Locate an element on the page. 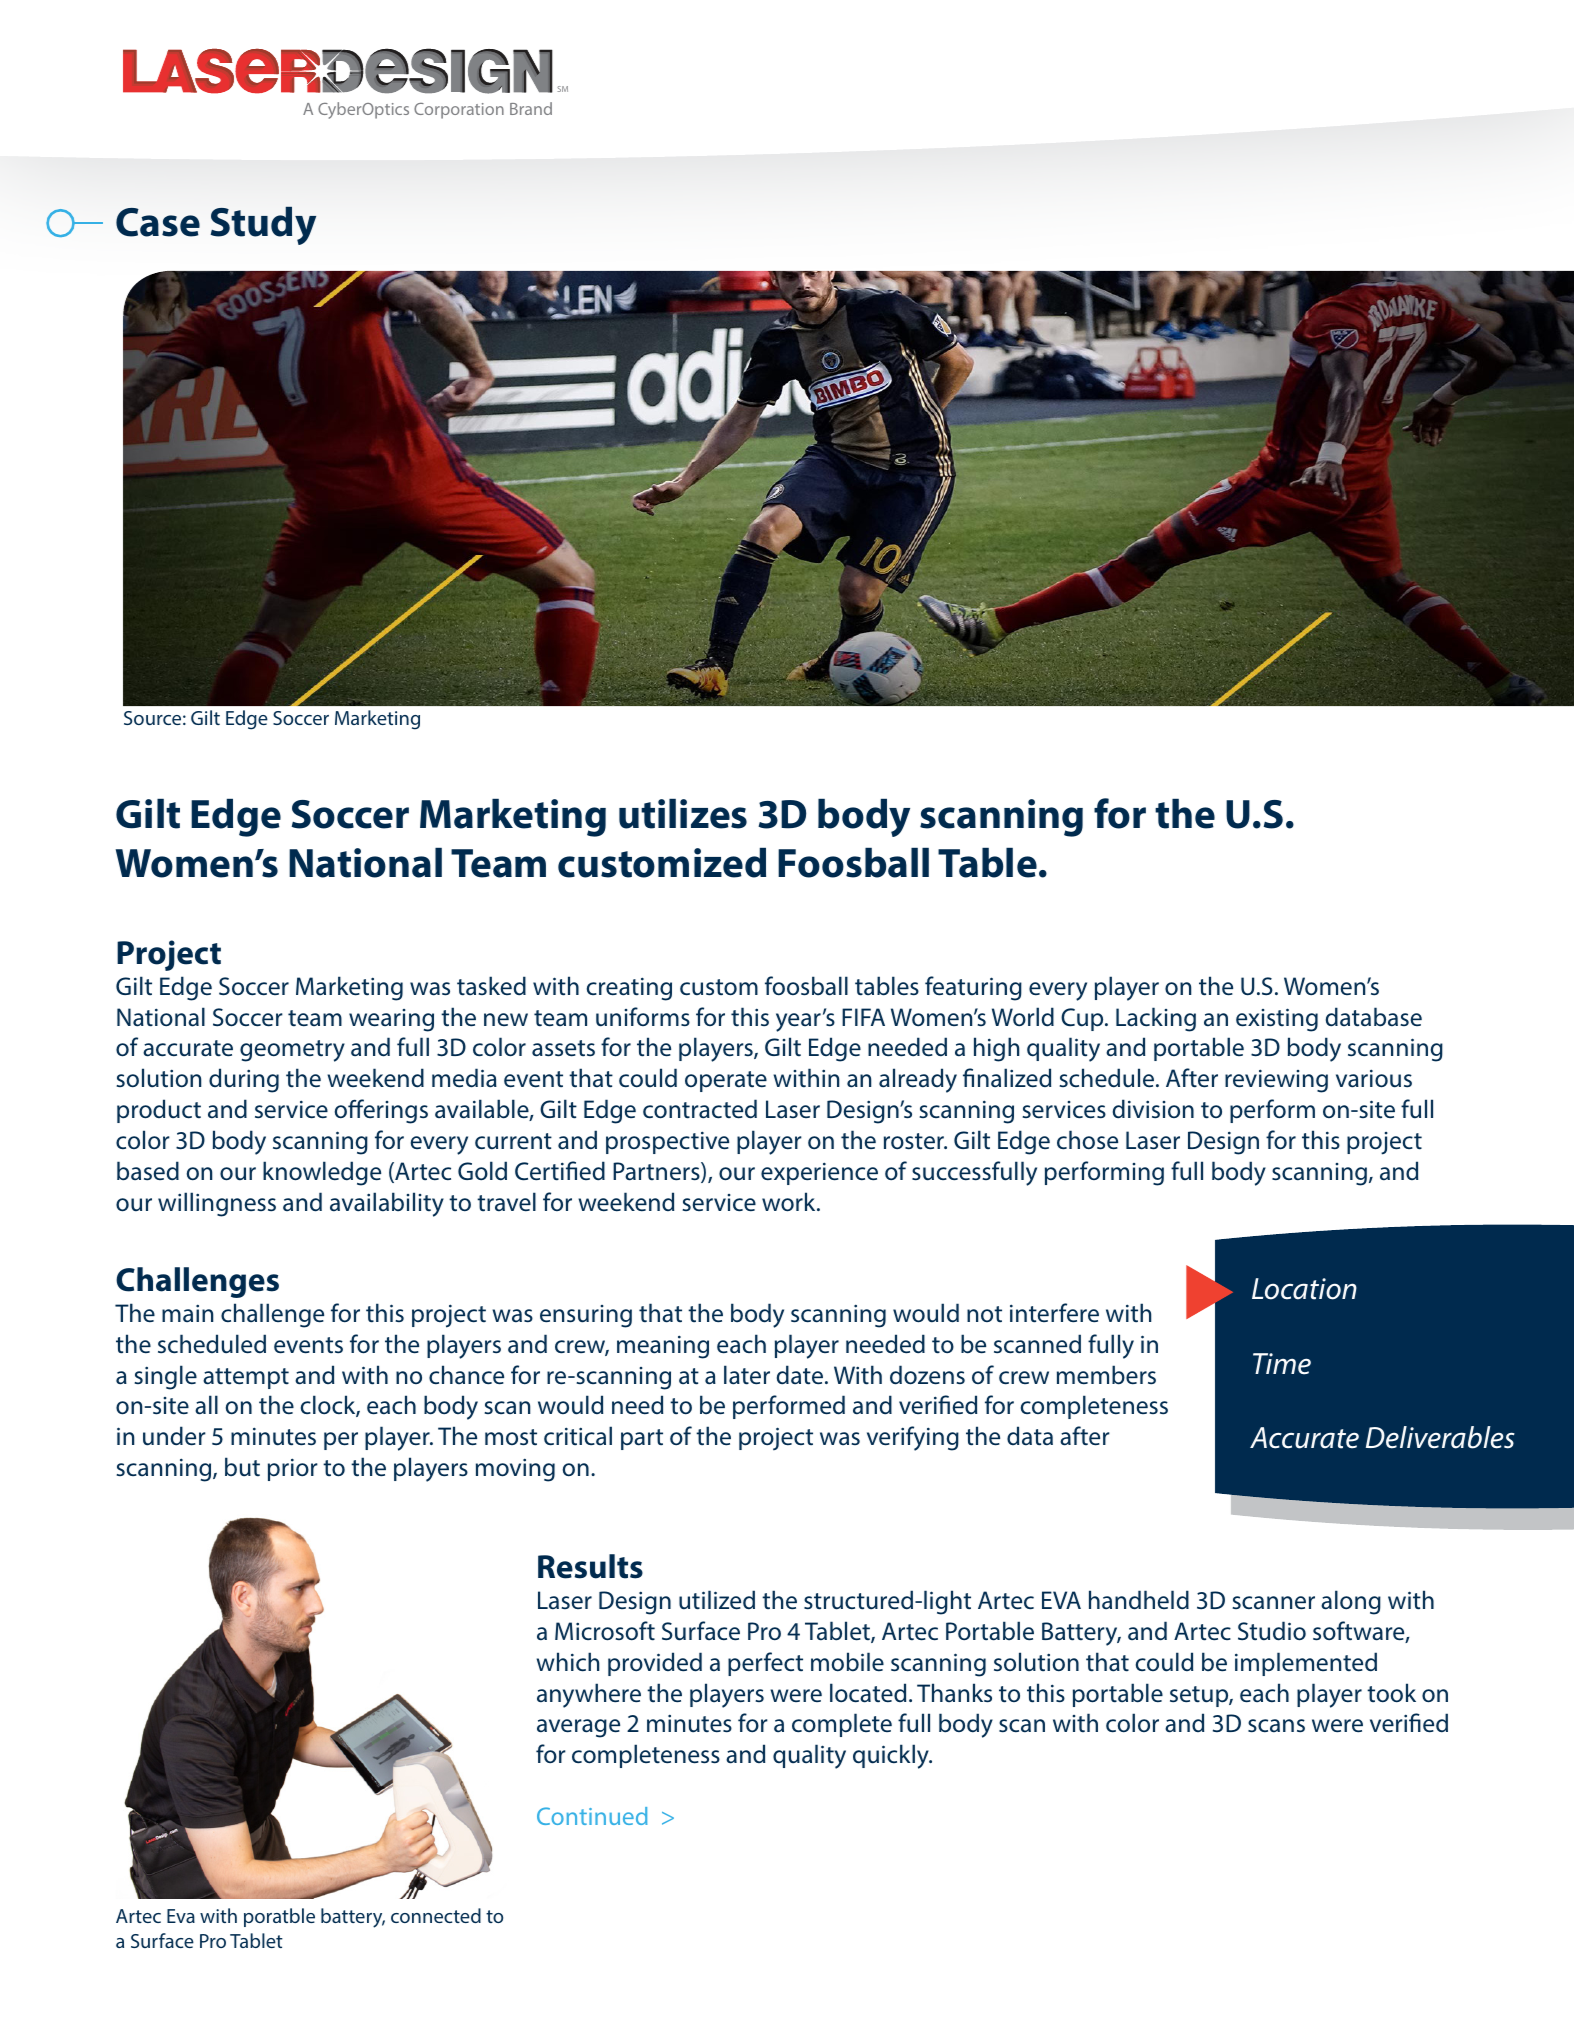 The height and width of the page is (2037, 1574). date is located at coordinates (801, 1375).
